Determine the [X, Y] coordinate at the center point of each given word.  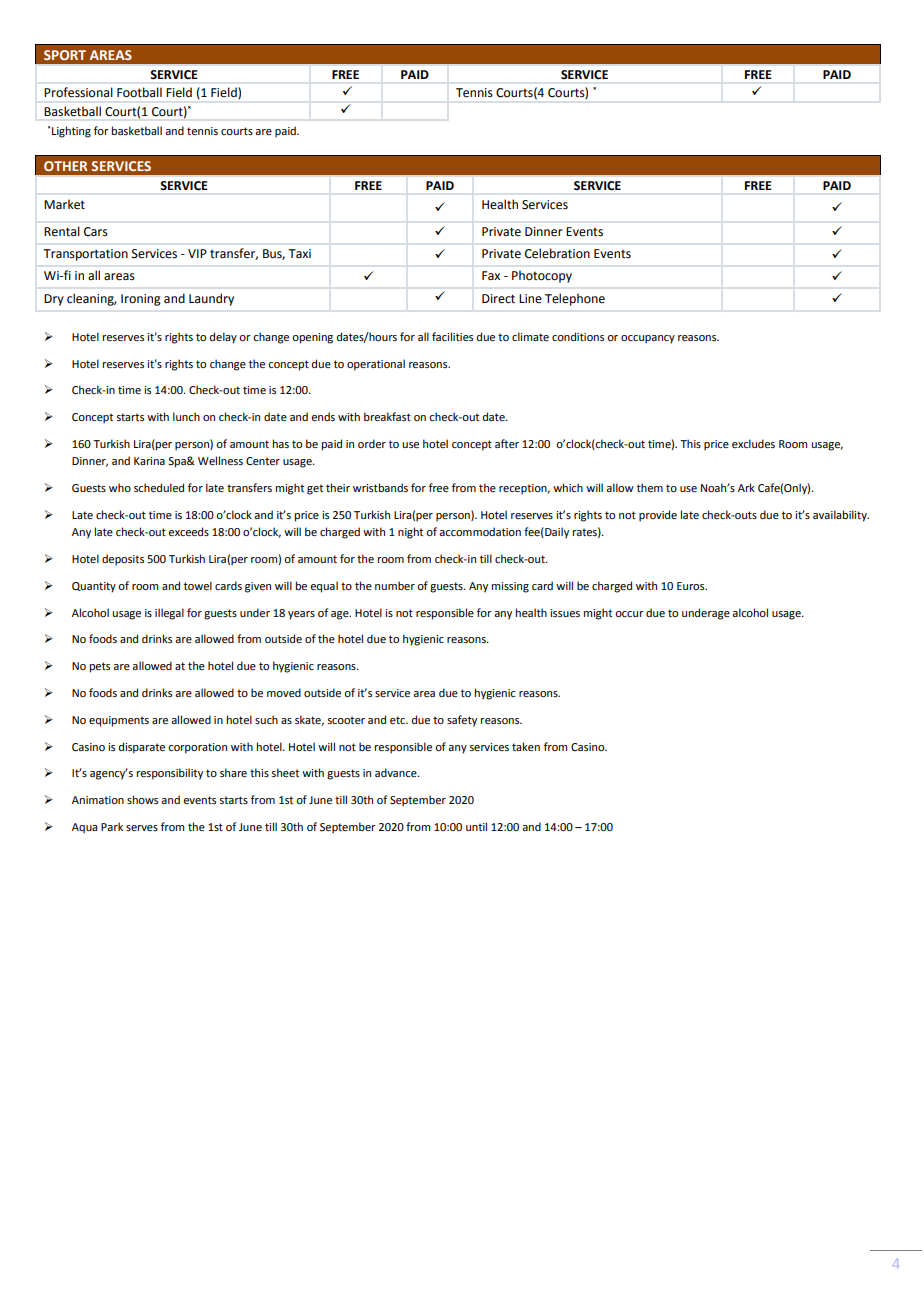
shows [142, 799]
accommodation [480, 531]
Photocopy [542, 276]
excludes [753, 443]
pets [100, 667]
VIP [197, 253]
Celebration [557, 253]
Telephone [575, 299]
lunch [186, 416]
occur [629, 614]
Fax [491, 276]
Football [139, 92]
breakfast [387, 416]
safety [462, 721]
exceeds [188, 531]
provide [658, 516]
